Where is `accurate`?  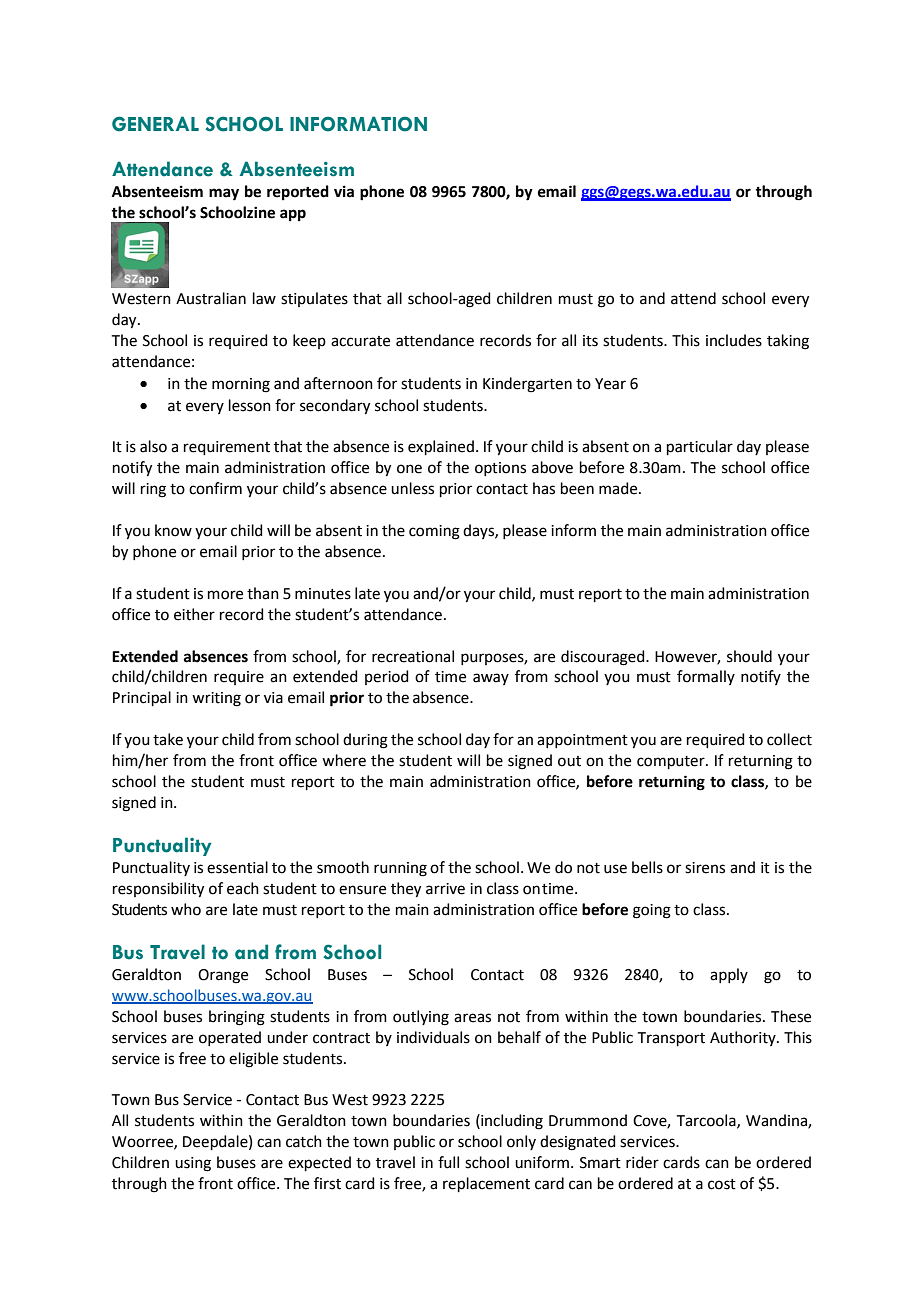
accurate is located at coordinates (360, 341).
